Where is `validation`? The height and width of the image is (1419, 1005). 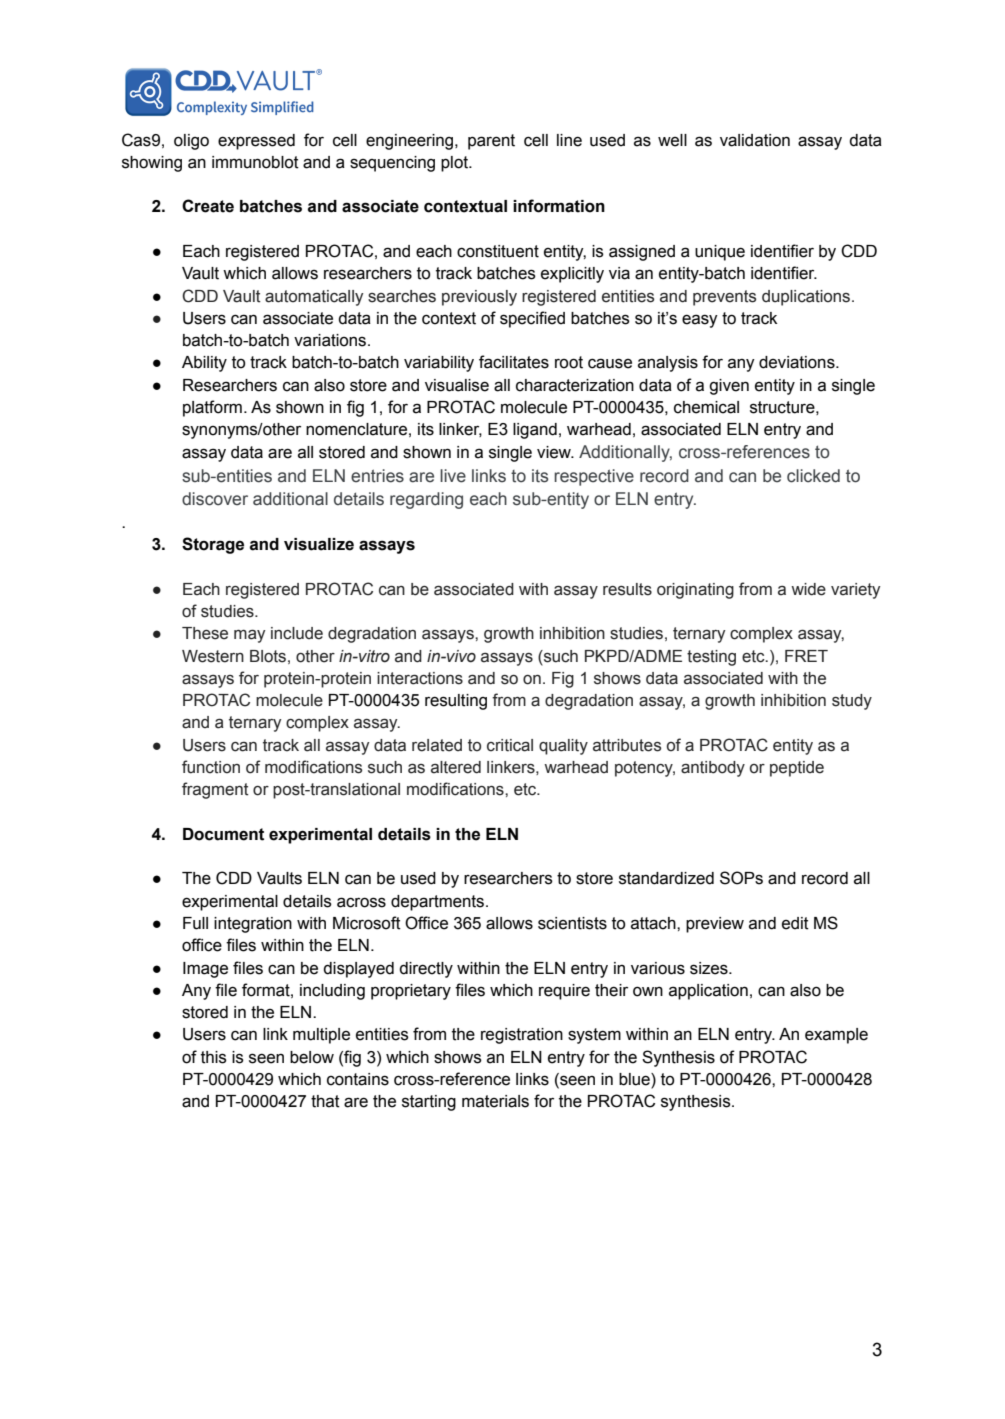
validation is located at coordinates (755, 140).
